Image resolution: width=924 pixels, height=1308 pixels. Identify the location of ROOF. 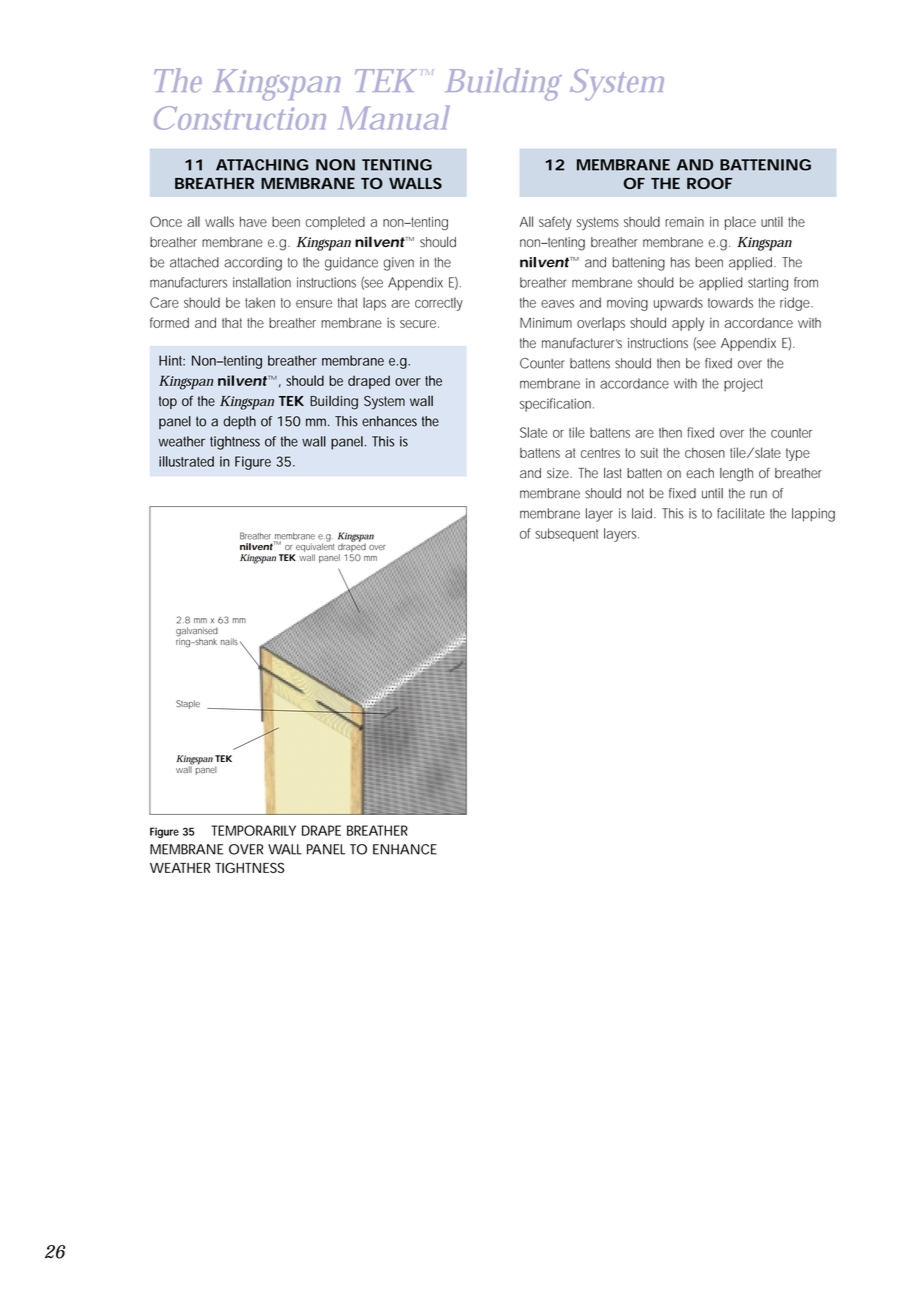
(709, 183).
